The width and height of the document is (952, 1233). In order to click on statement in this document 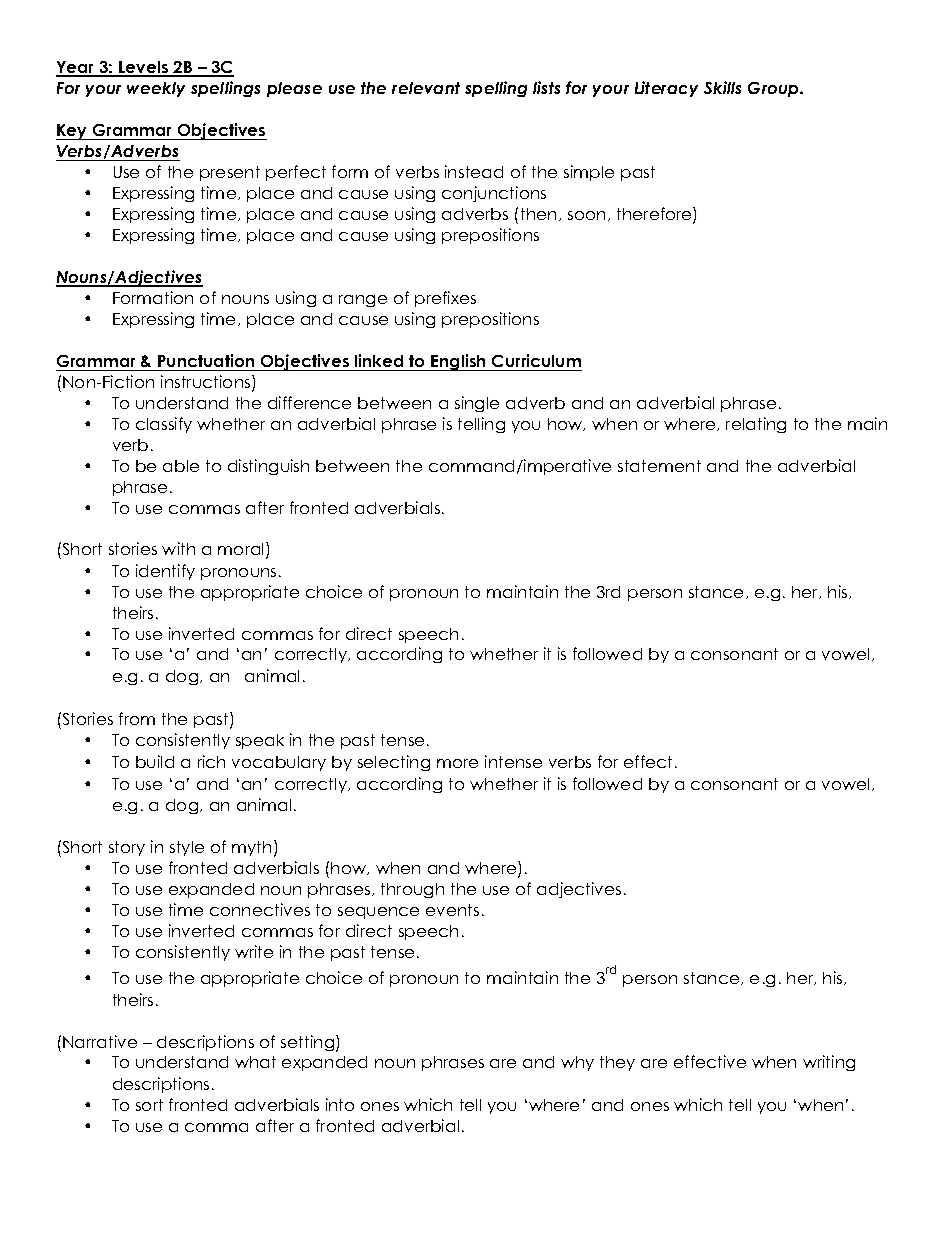, I will do `click(659, 466)`.
